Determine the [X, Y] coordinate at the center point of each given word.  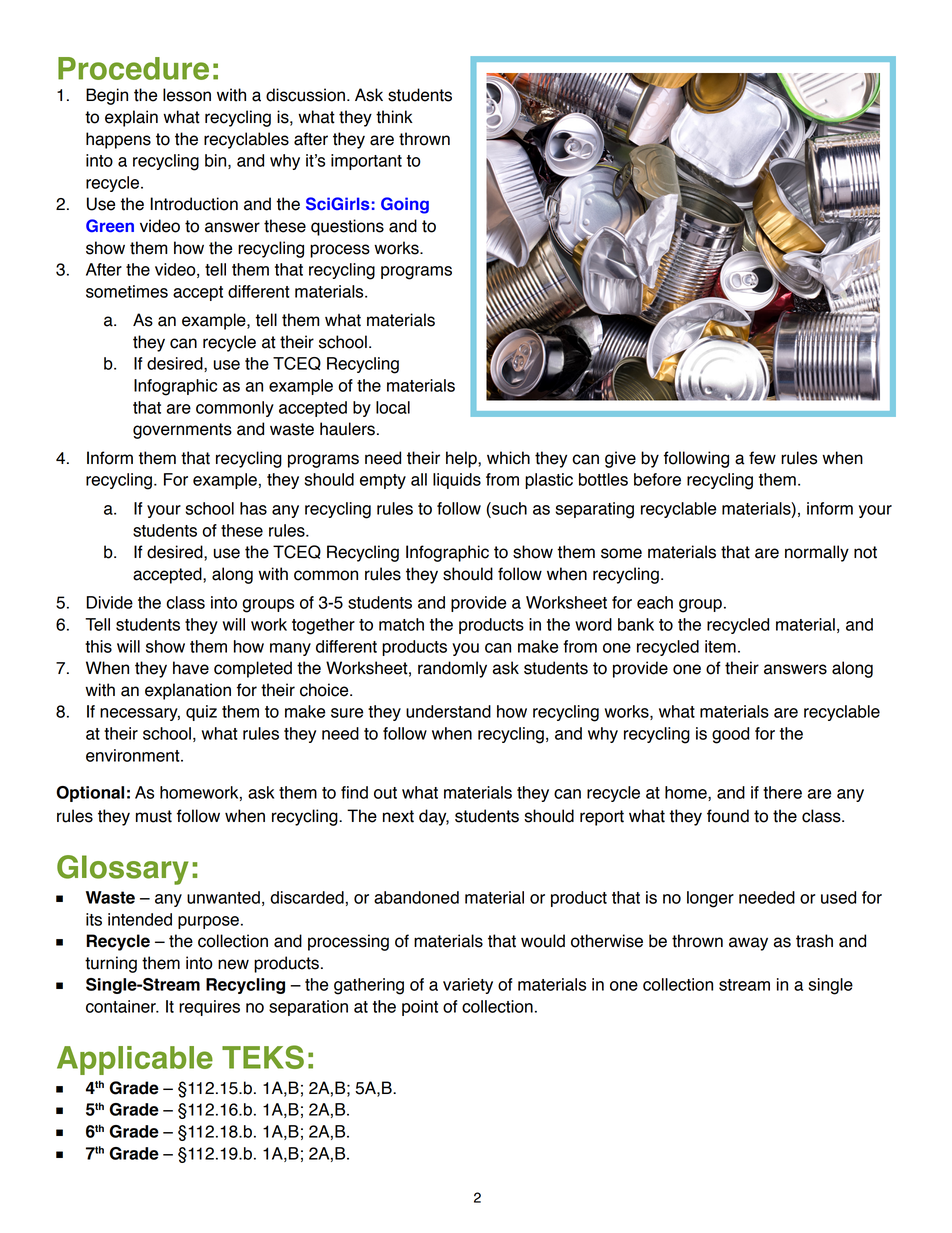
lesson [187, 95]
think [394, 117]
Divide [109, 602]
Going [405, 205]
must [154, 816]
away [748, 944]
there [782, 792]
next [398, 816]
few [762, 458]
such [508, 508]
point [420, 1008]
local [393, 407]
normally [817, 553]
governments [182, 431]
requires [209, 1008]
